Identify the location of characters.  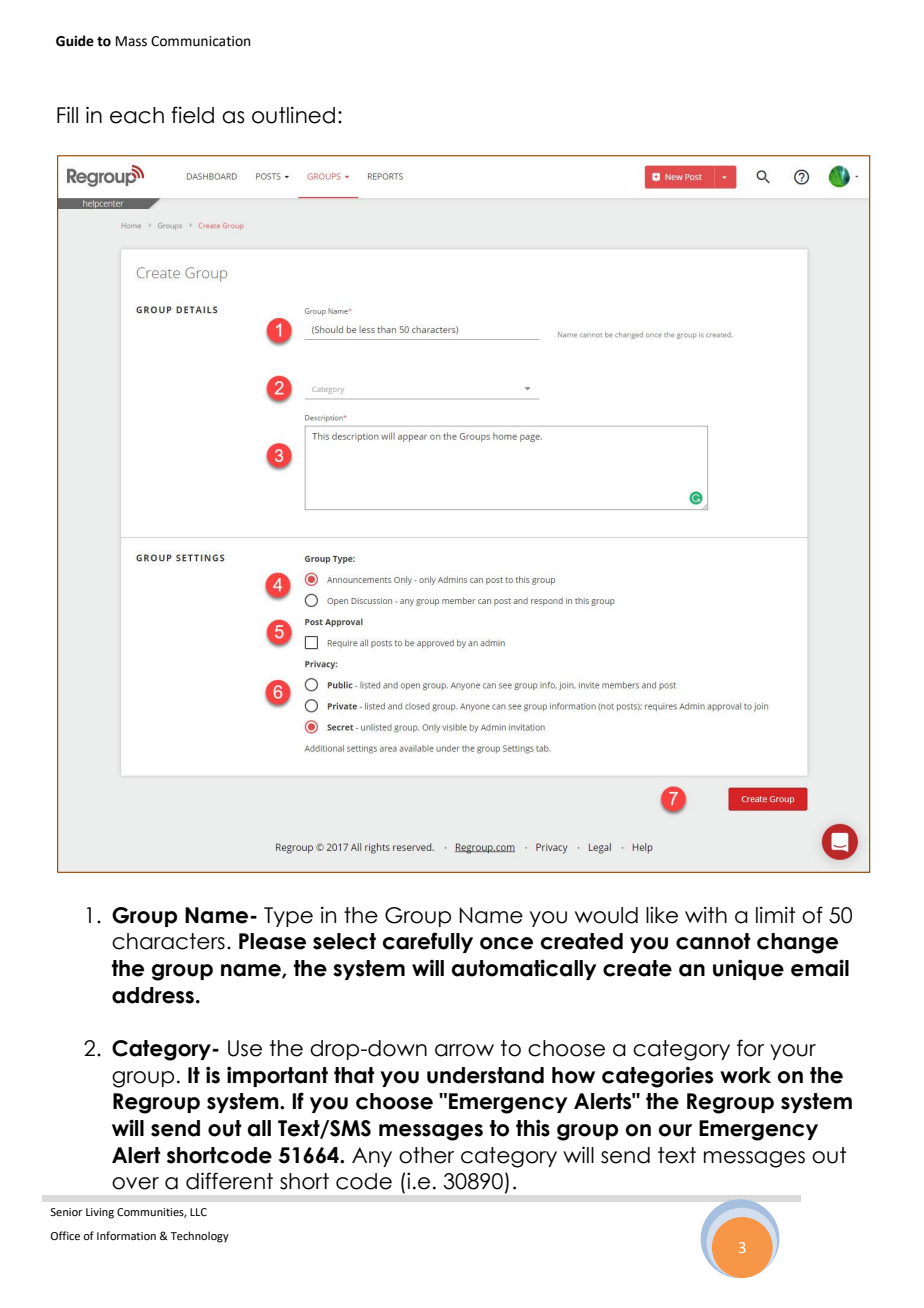
(168, 941).
